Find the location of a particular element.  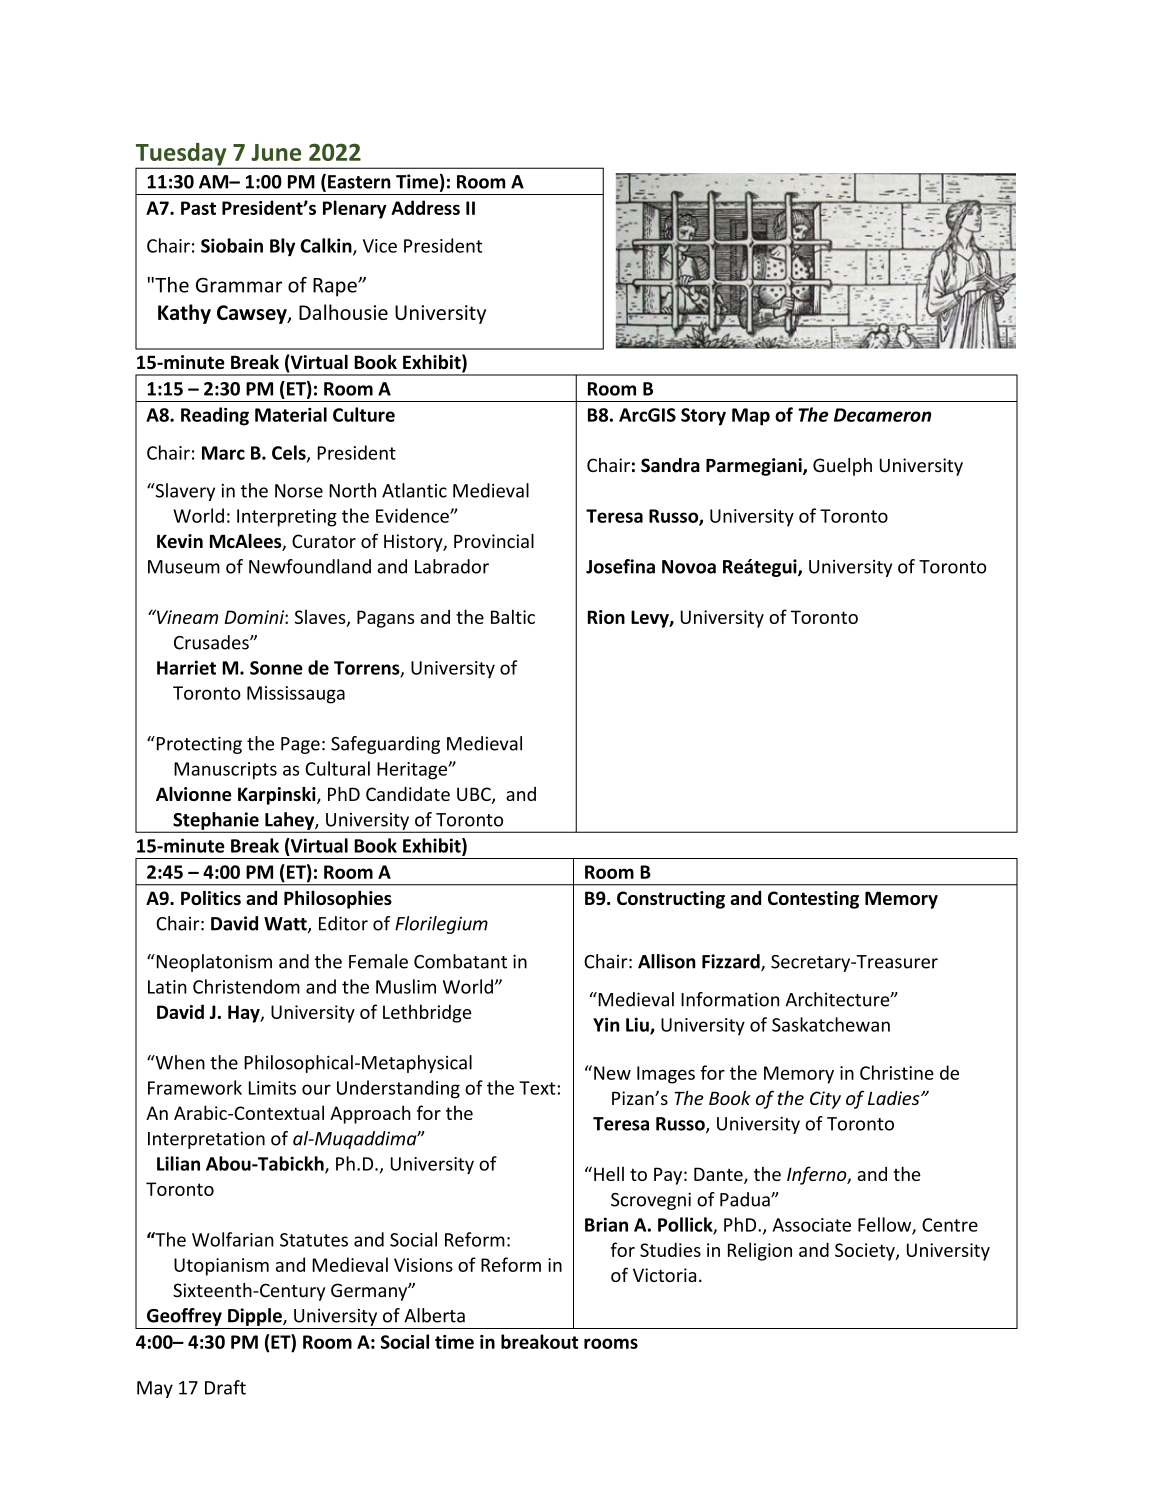

Baltic is located at coordinates (513, 616).
